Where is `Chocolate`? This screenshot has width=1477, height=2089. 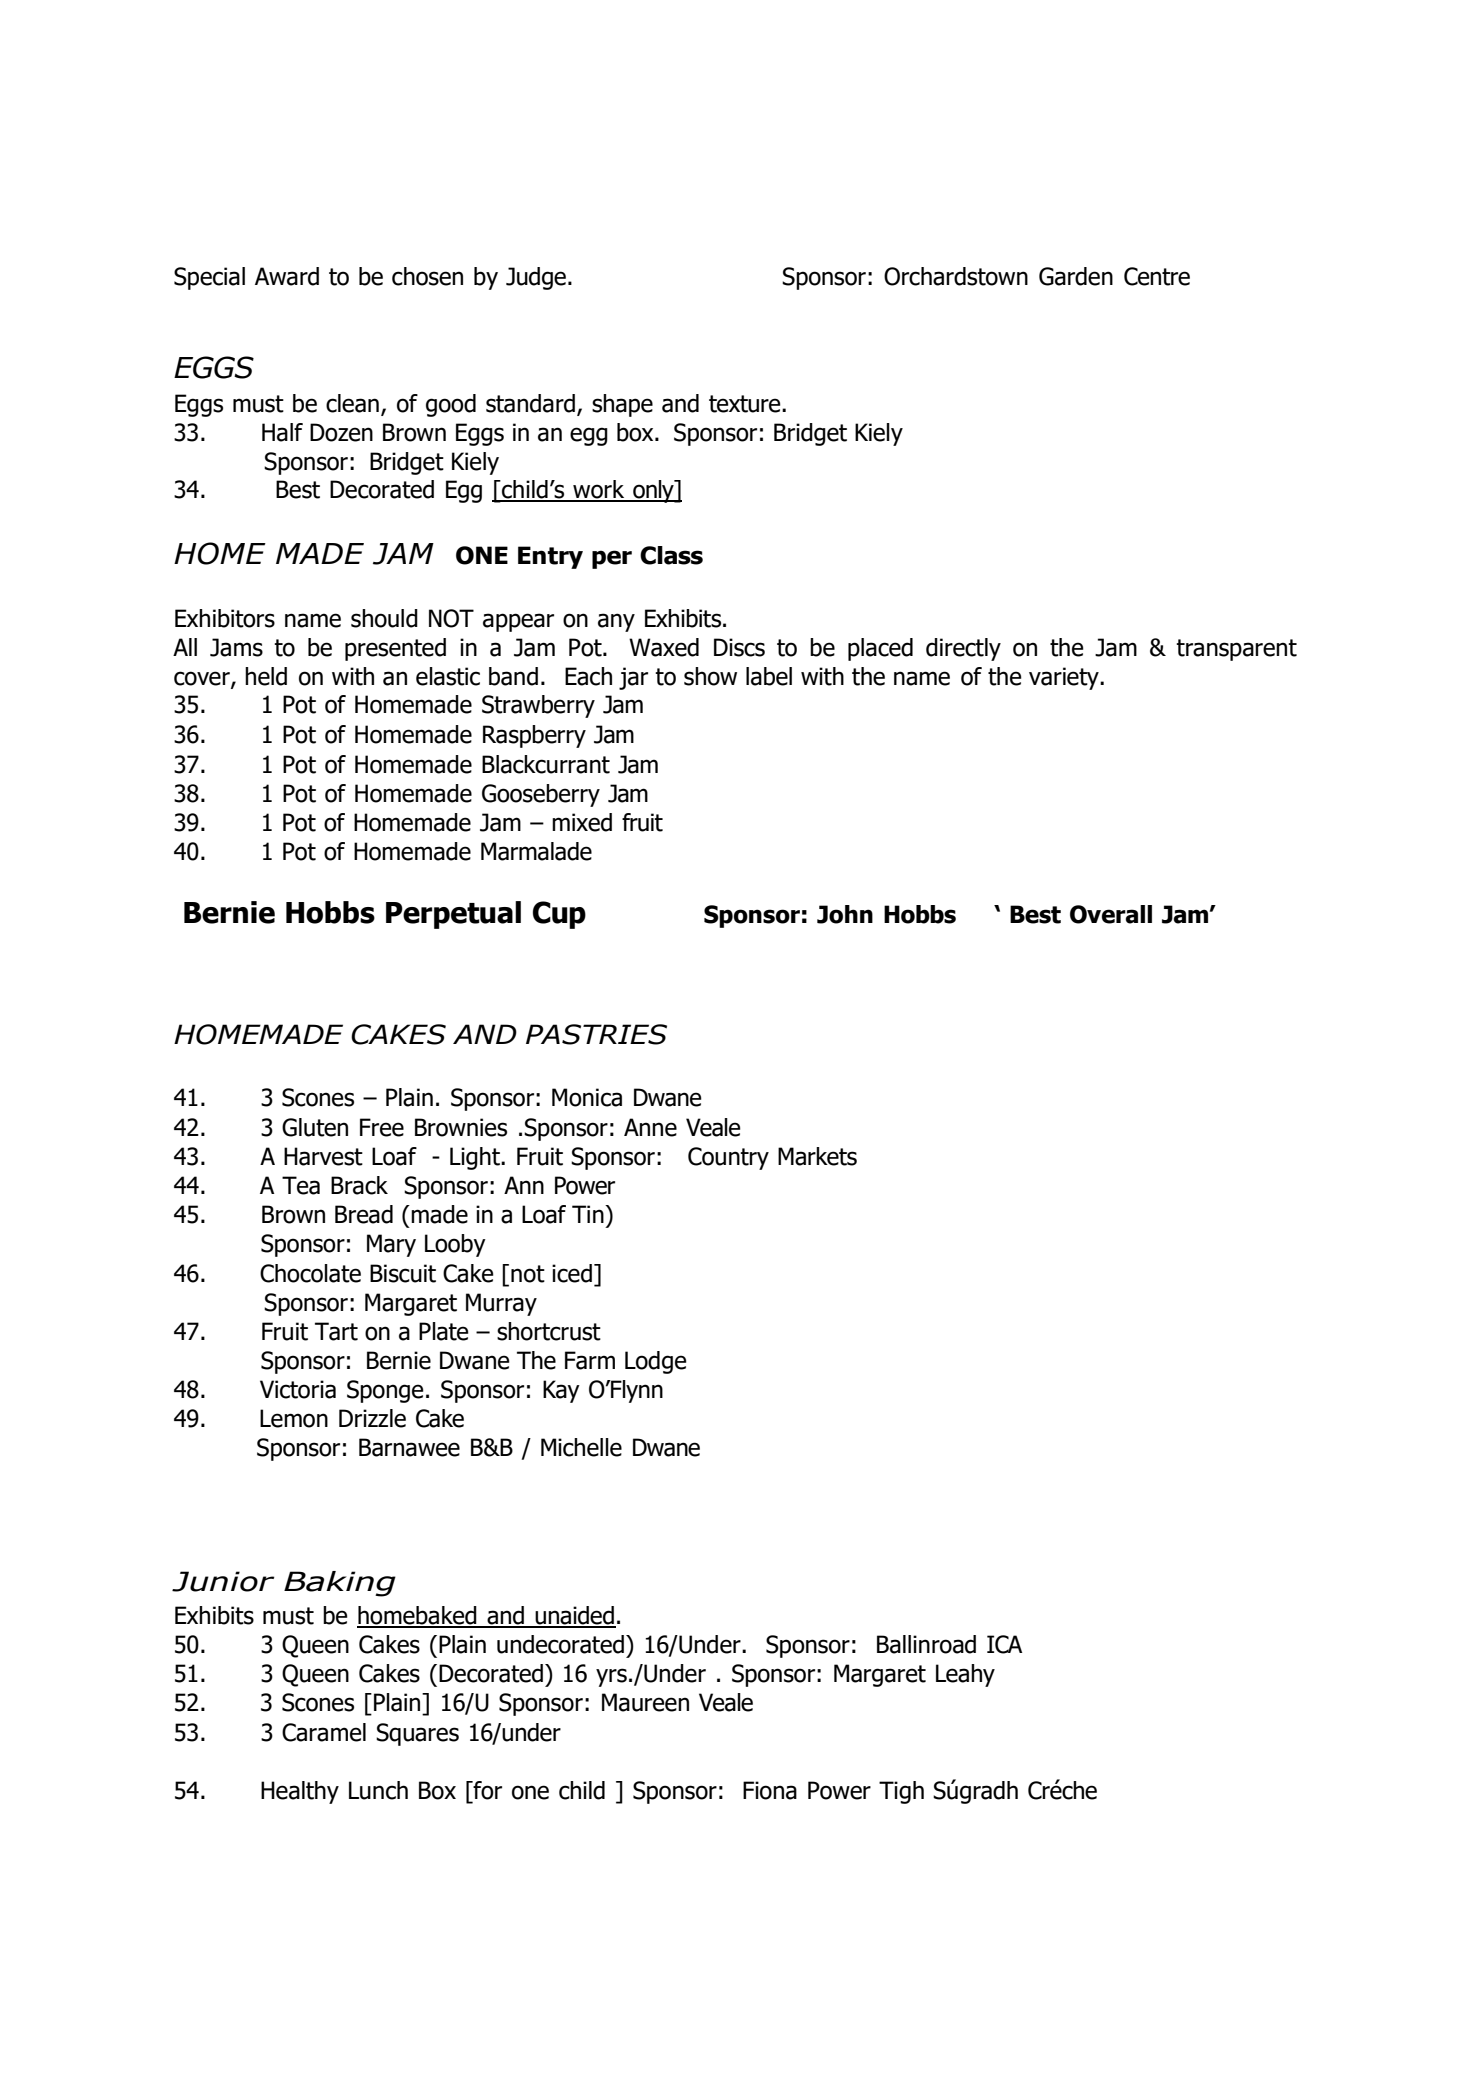 Chocolate is located at coordinates (310, 1273).
